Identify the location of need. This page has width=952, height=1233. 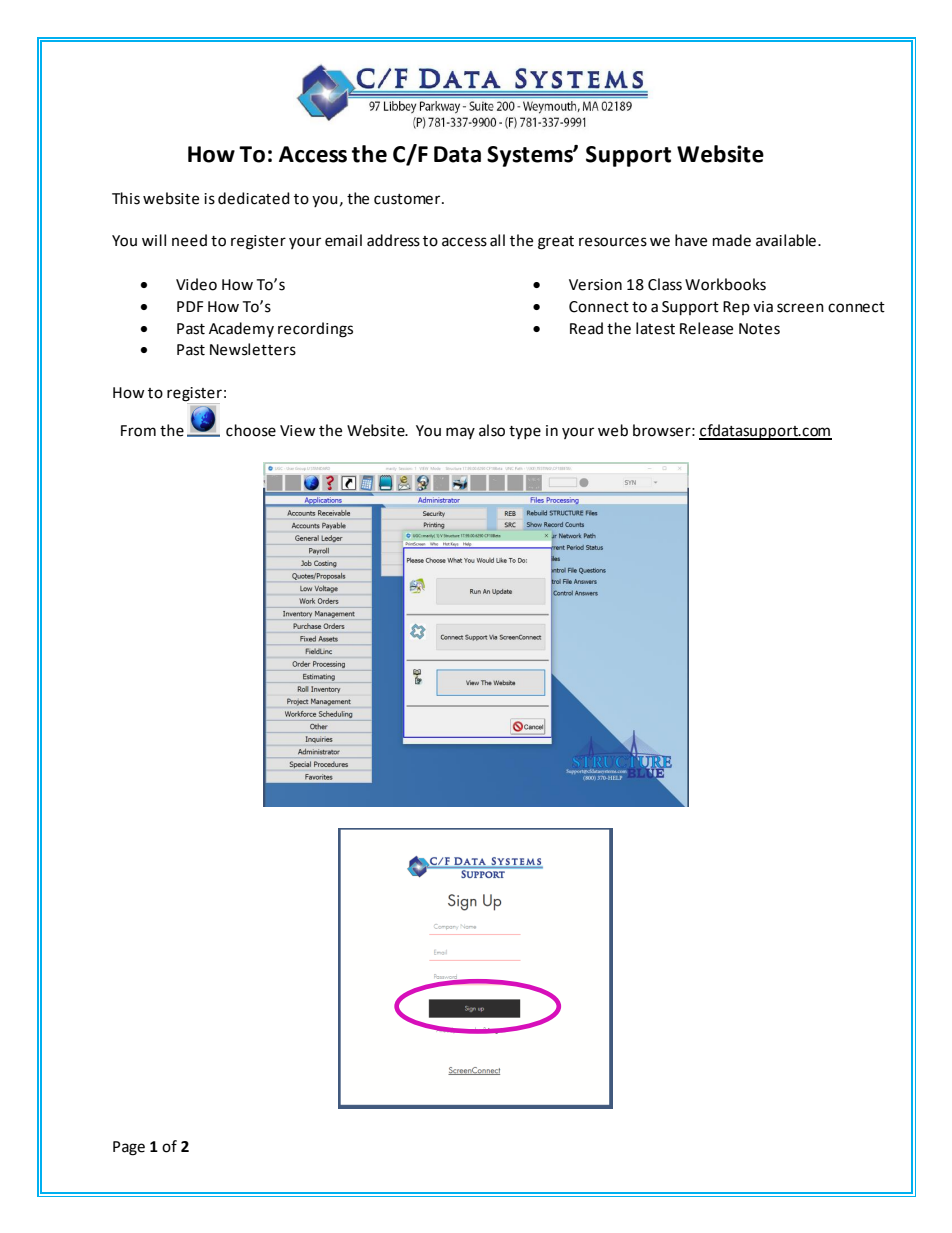
(189, 240).
